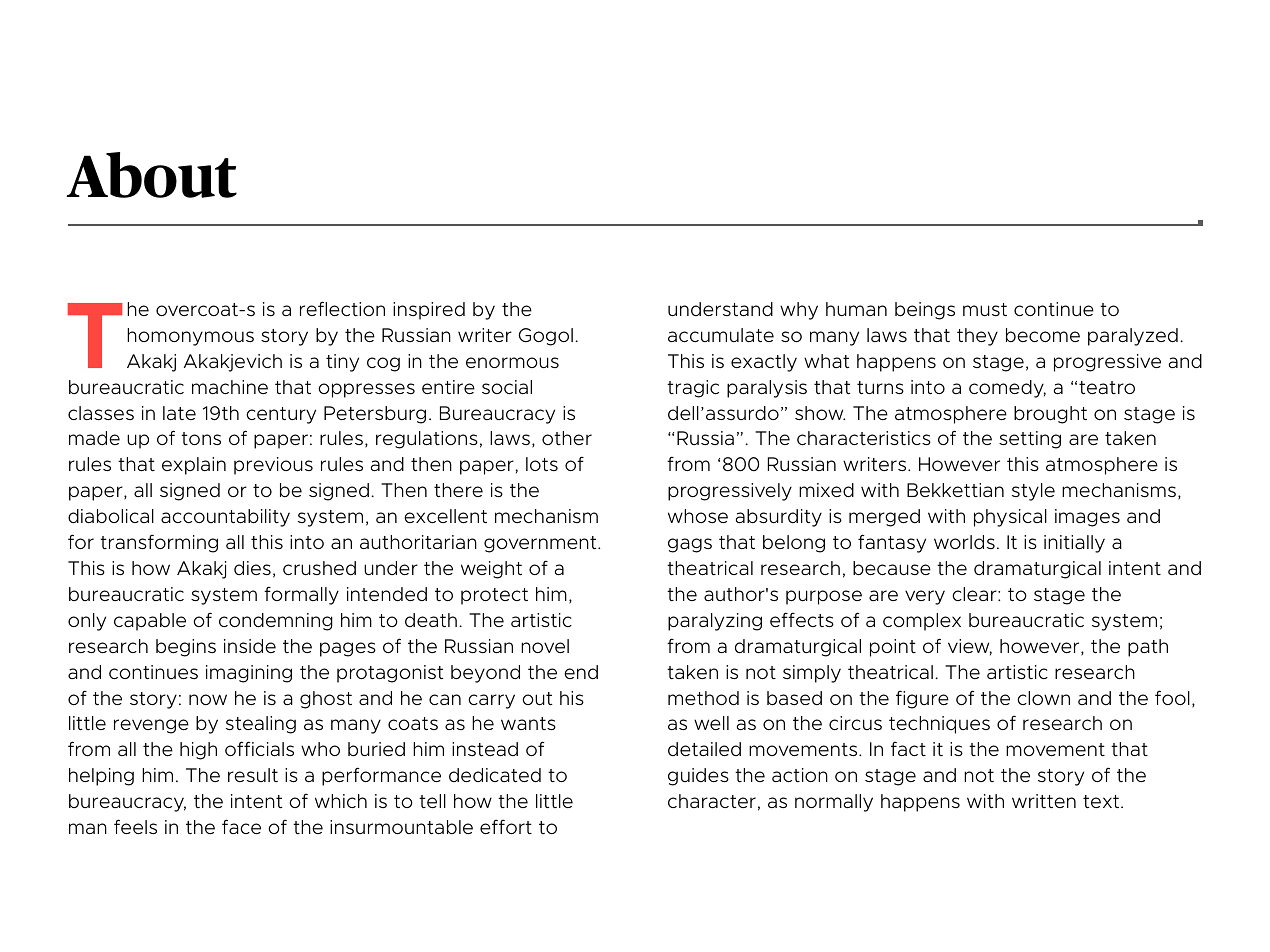 Image resolution: width=1270 pixels, height=952 pixels. Describe the element at coordinates (1033, 492) in the page. I see `style` at that location.
